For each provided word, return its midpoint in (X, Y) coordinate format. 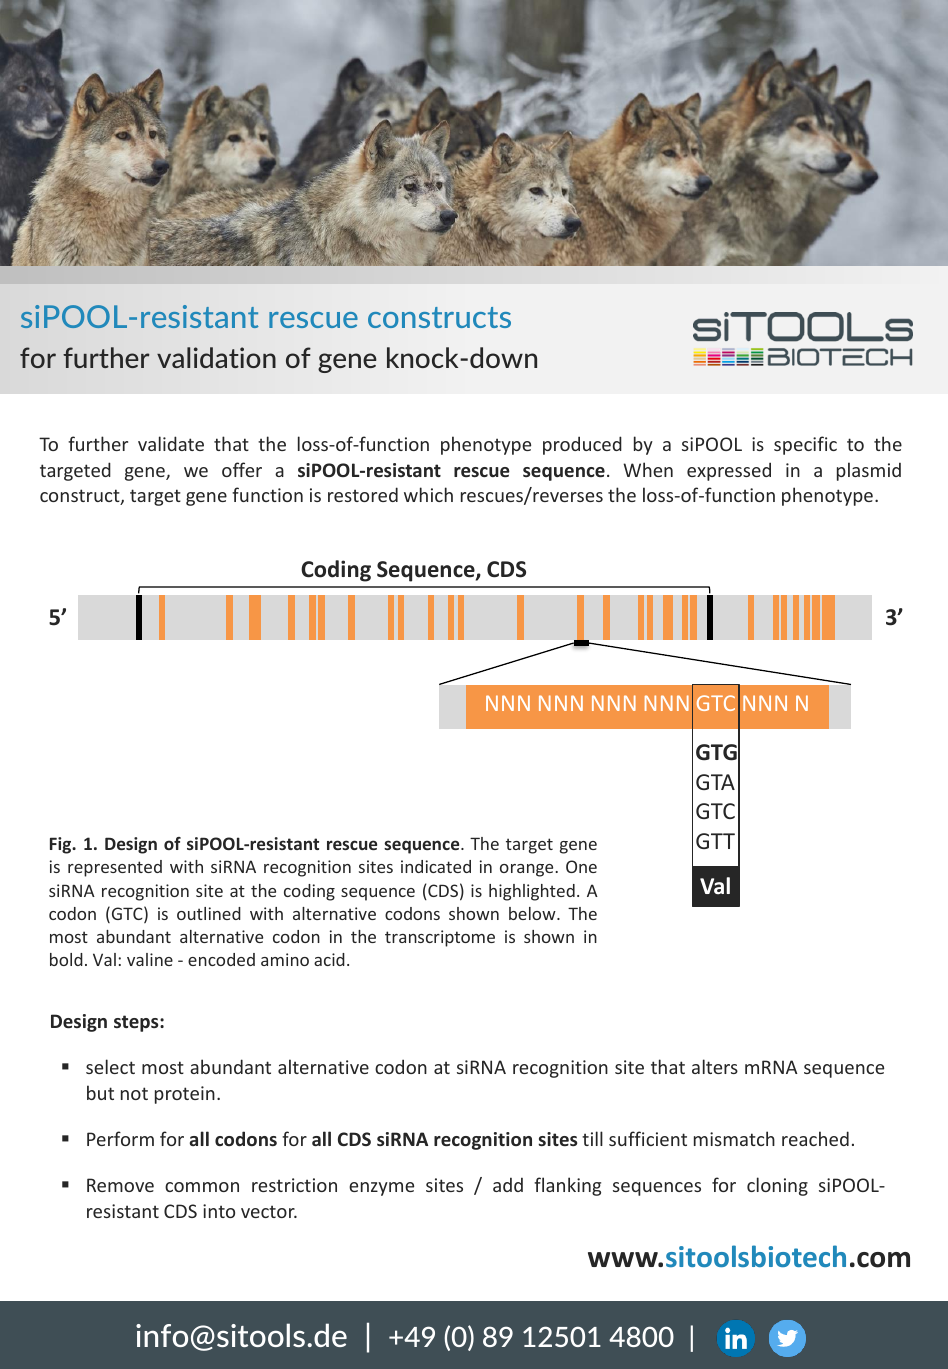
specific (805, 445)
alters (715, 1066)
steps (137, 1023)
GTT (715, 841)
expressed (729, 471)
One (581, 866)
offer (242, 469)
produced (582, 445)
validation (216, 357)
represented (115, 868)
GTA (715, 782)
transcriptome (440, 938)
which (428, 494)
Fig (62, 845)
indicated (436, 866)
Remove (120, 1185)
